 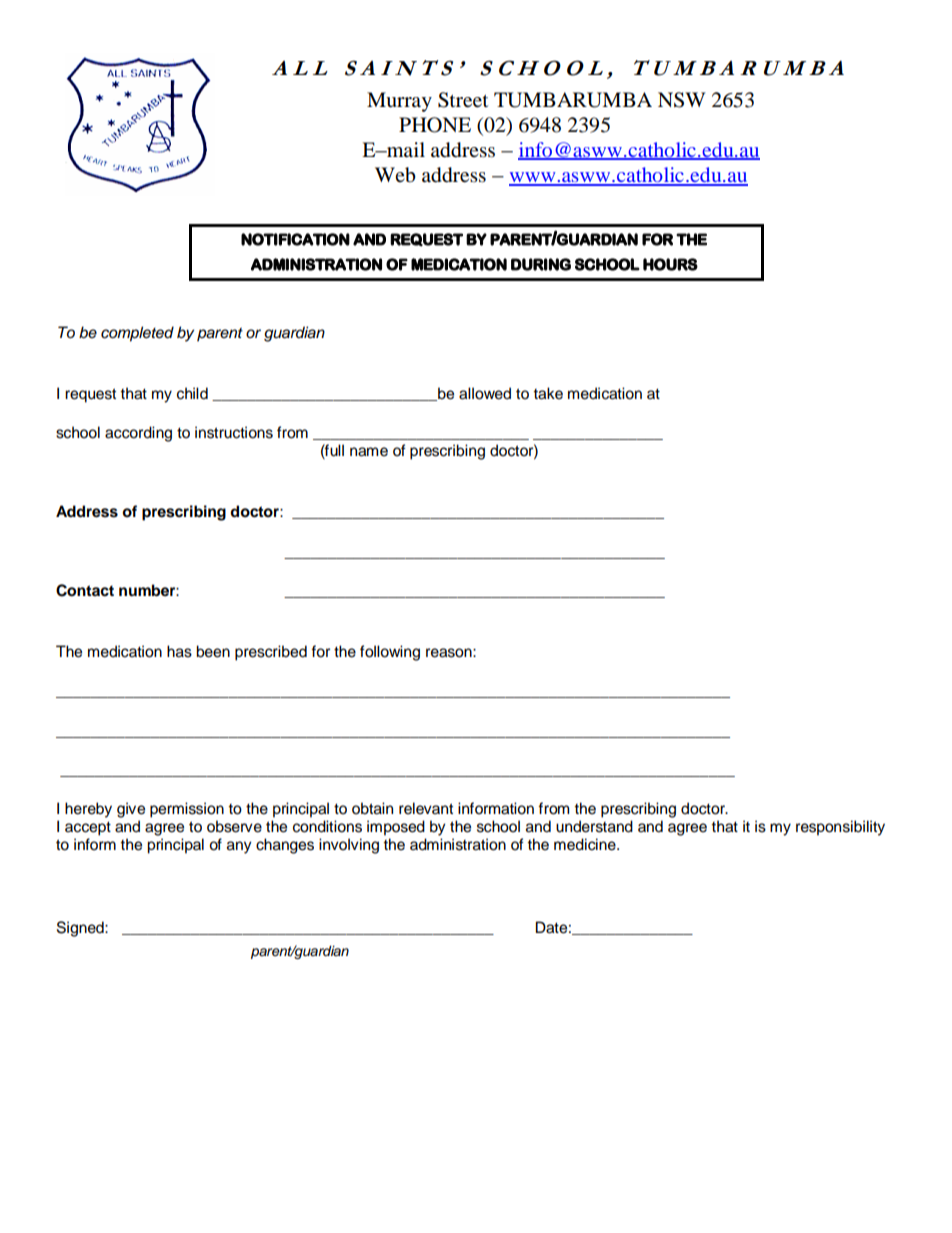 What do you see at coordinates (390, 653) in the page?
I see `following` at bounding box center [390, 653].
